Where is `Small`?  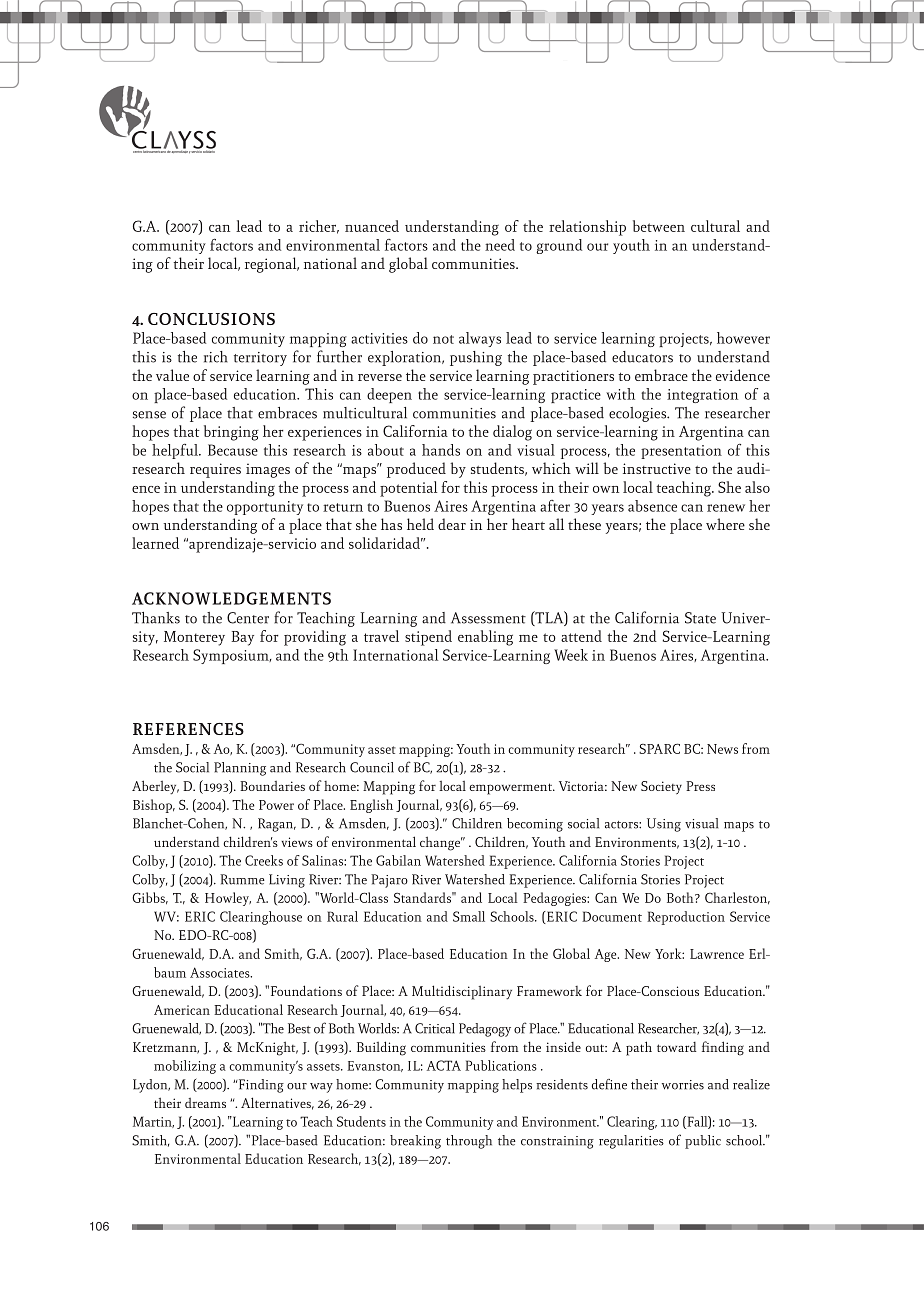 Small is located at coordinates (469, 916).
